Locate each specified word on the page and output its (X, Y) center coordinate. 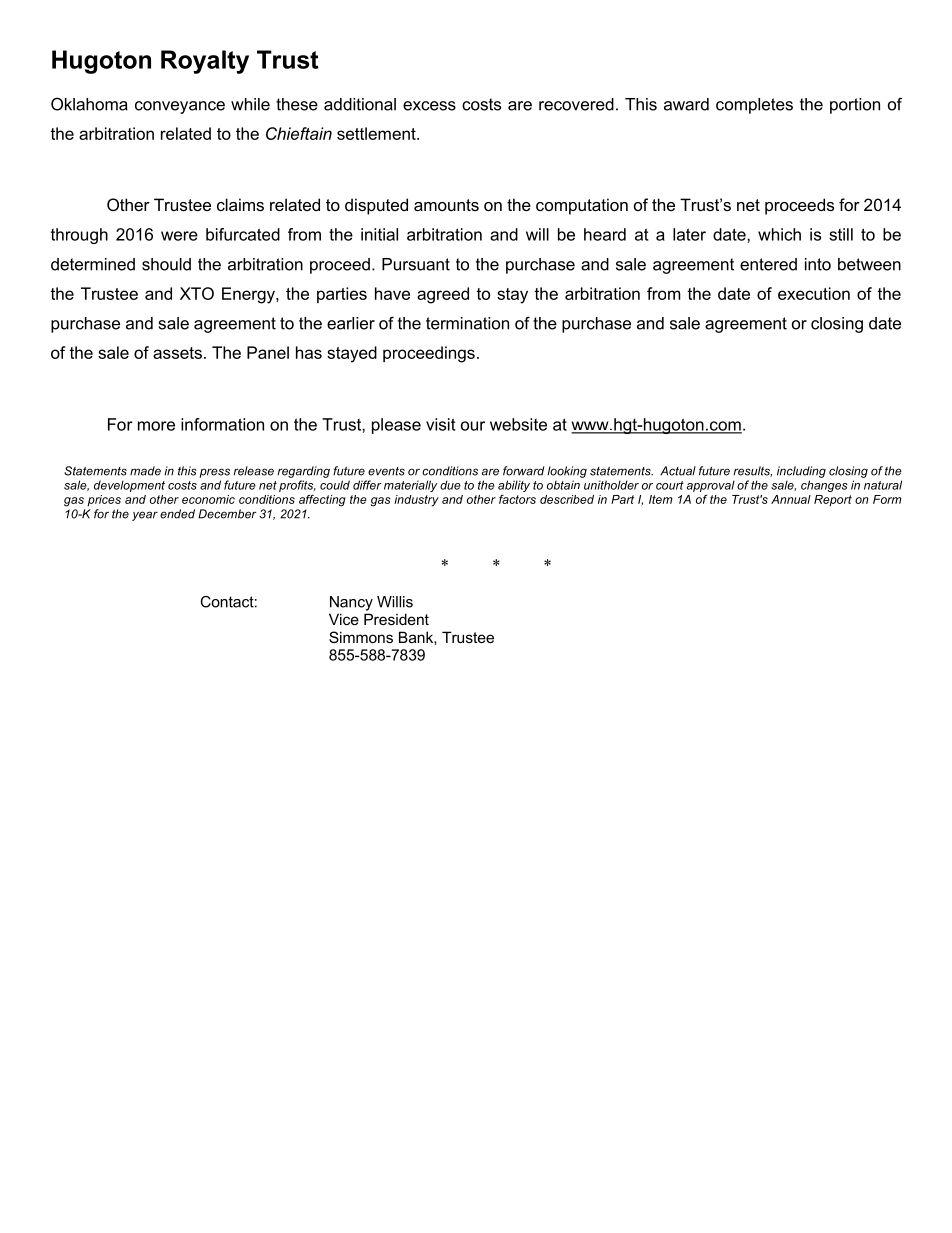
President (396, 619)
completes (754, 106)
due (450, 485)
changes (824, 486)
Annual (791, 499)
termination (467, 323)
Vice (344, 619)
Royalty (205, 62)
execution (814, 293)
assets (177, 353)
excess (429, 106)
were (179, 236)
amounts (446, 205)
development (129, 486)
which (779, 234)
